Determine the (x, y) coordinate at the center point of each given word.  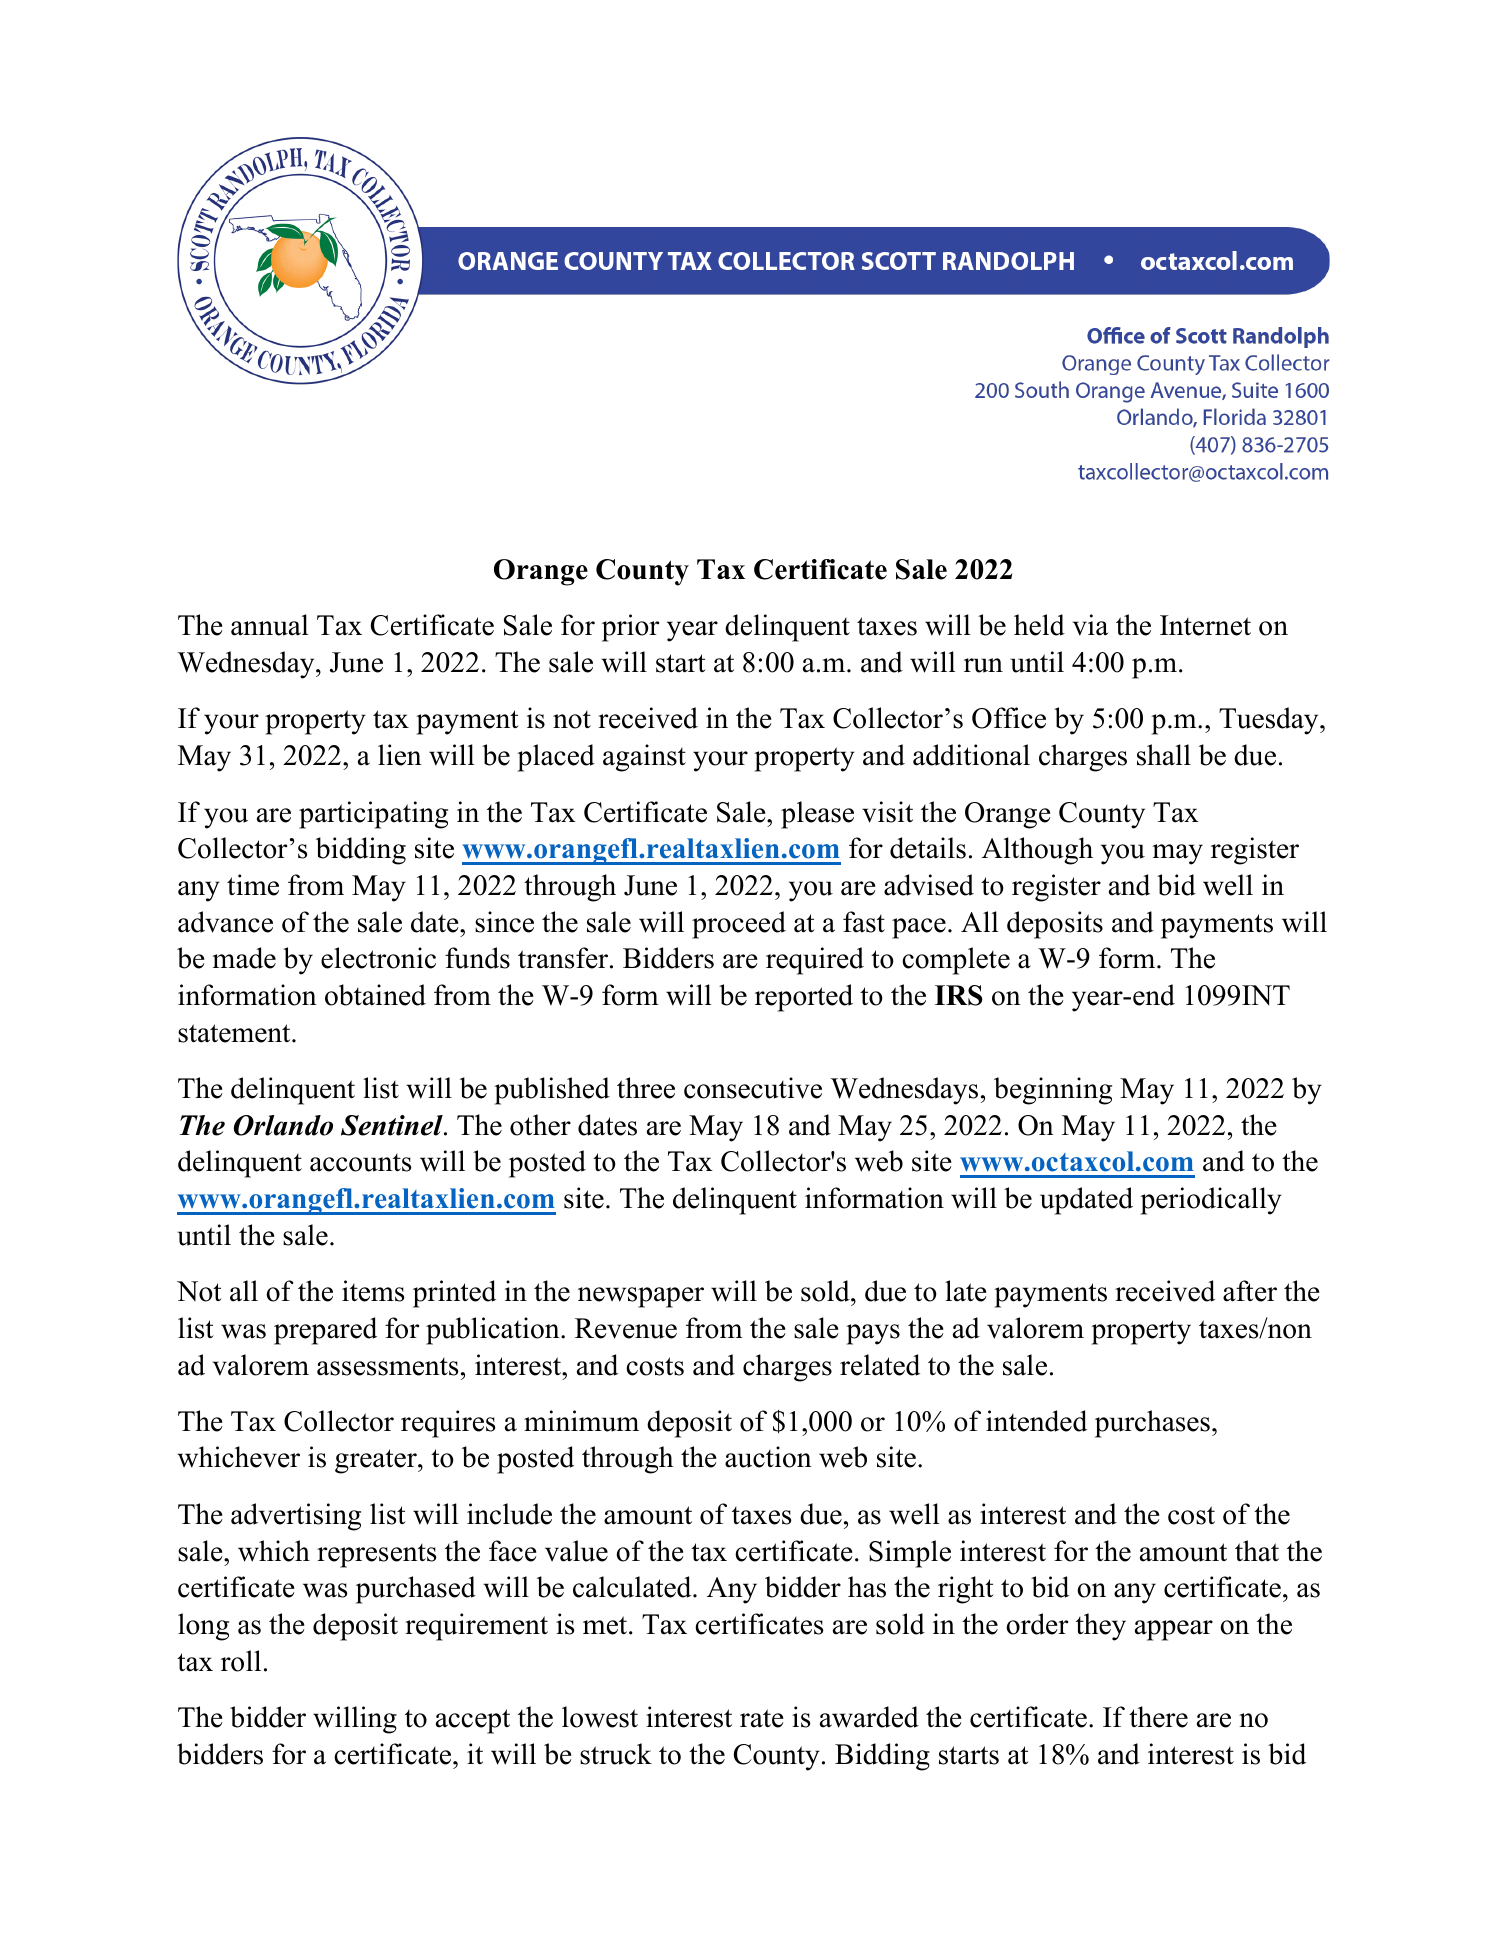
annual (270, 625)
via (1090, 625)
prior (630, 628)
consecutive (753, 1088)
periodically (1211, 1201)
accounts (360, 1163)
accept (473, 1721)
